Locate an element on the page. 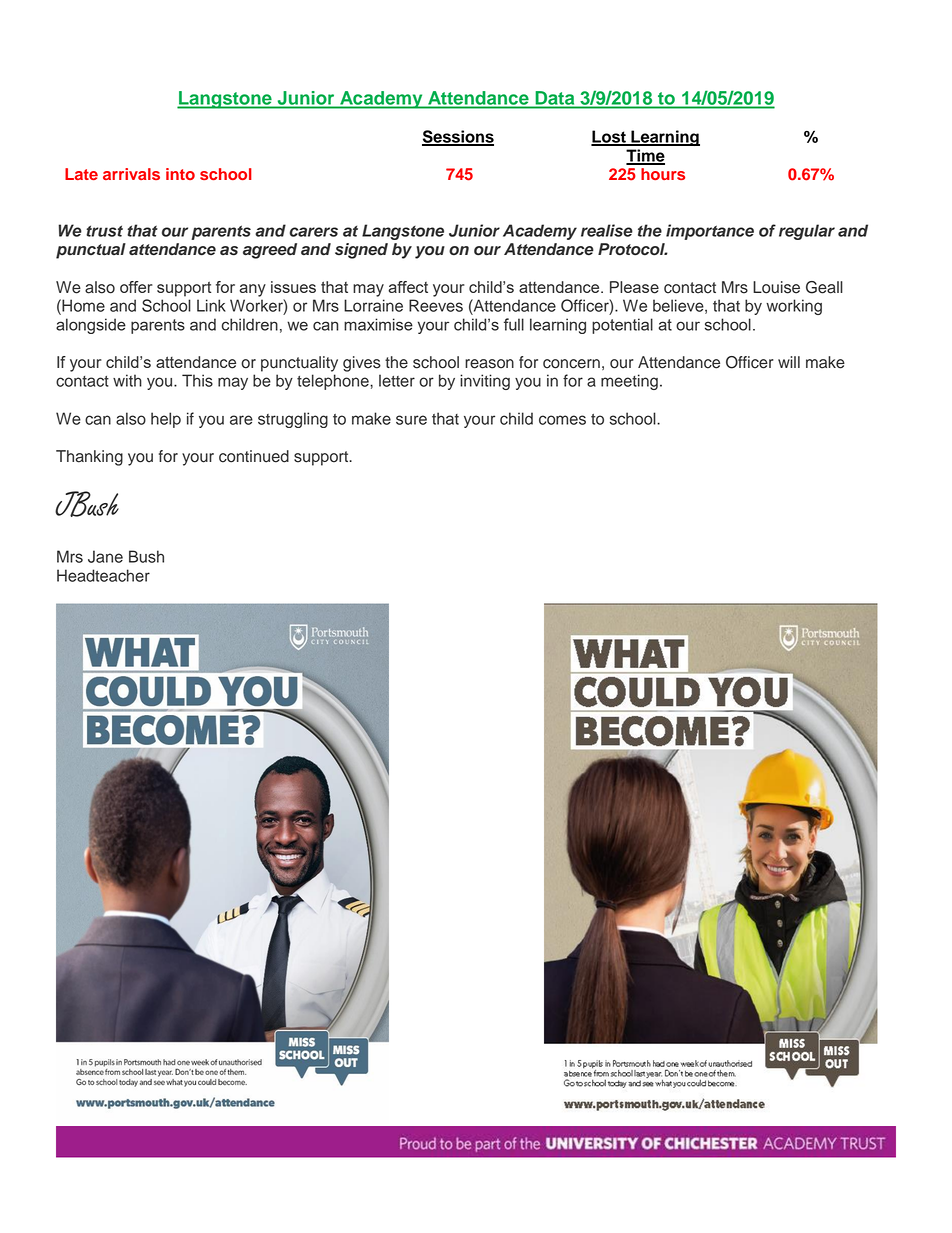 The width and height of the image is (952, 1233). meeting is located at coordinates (629, 382).
